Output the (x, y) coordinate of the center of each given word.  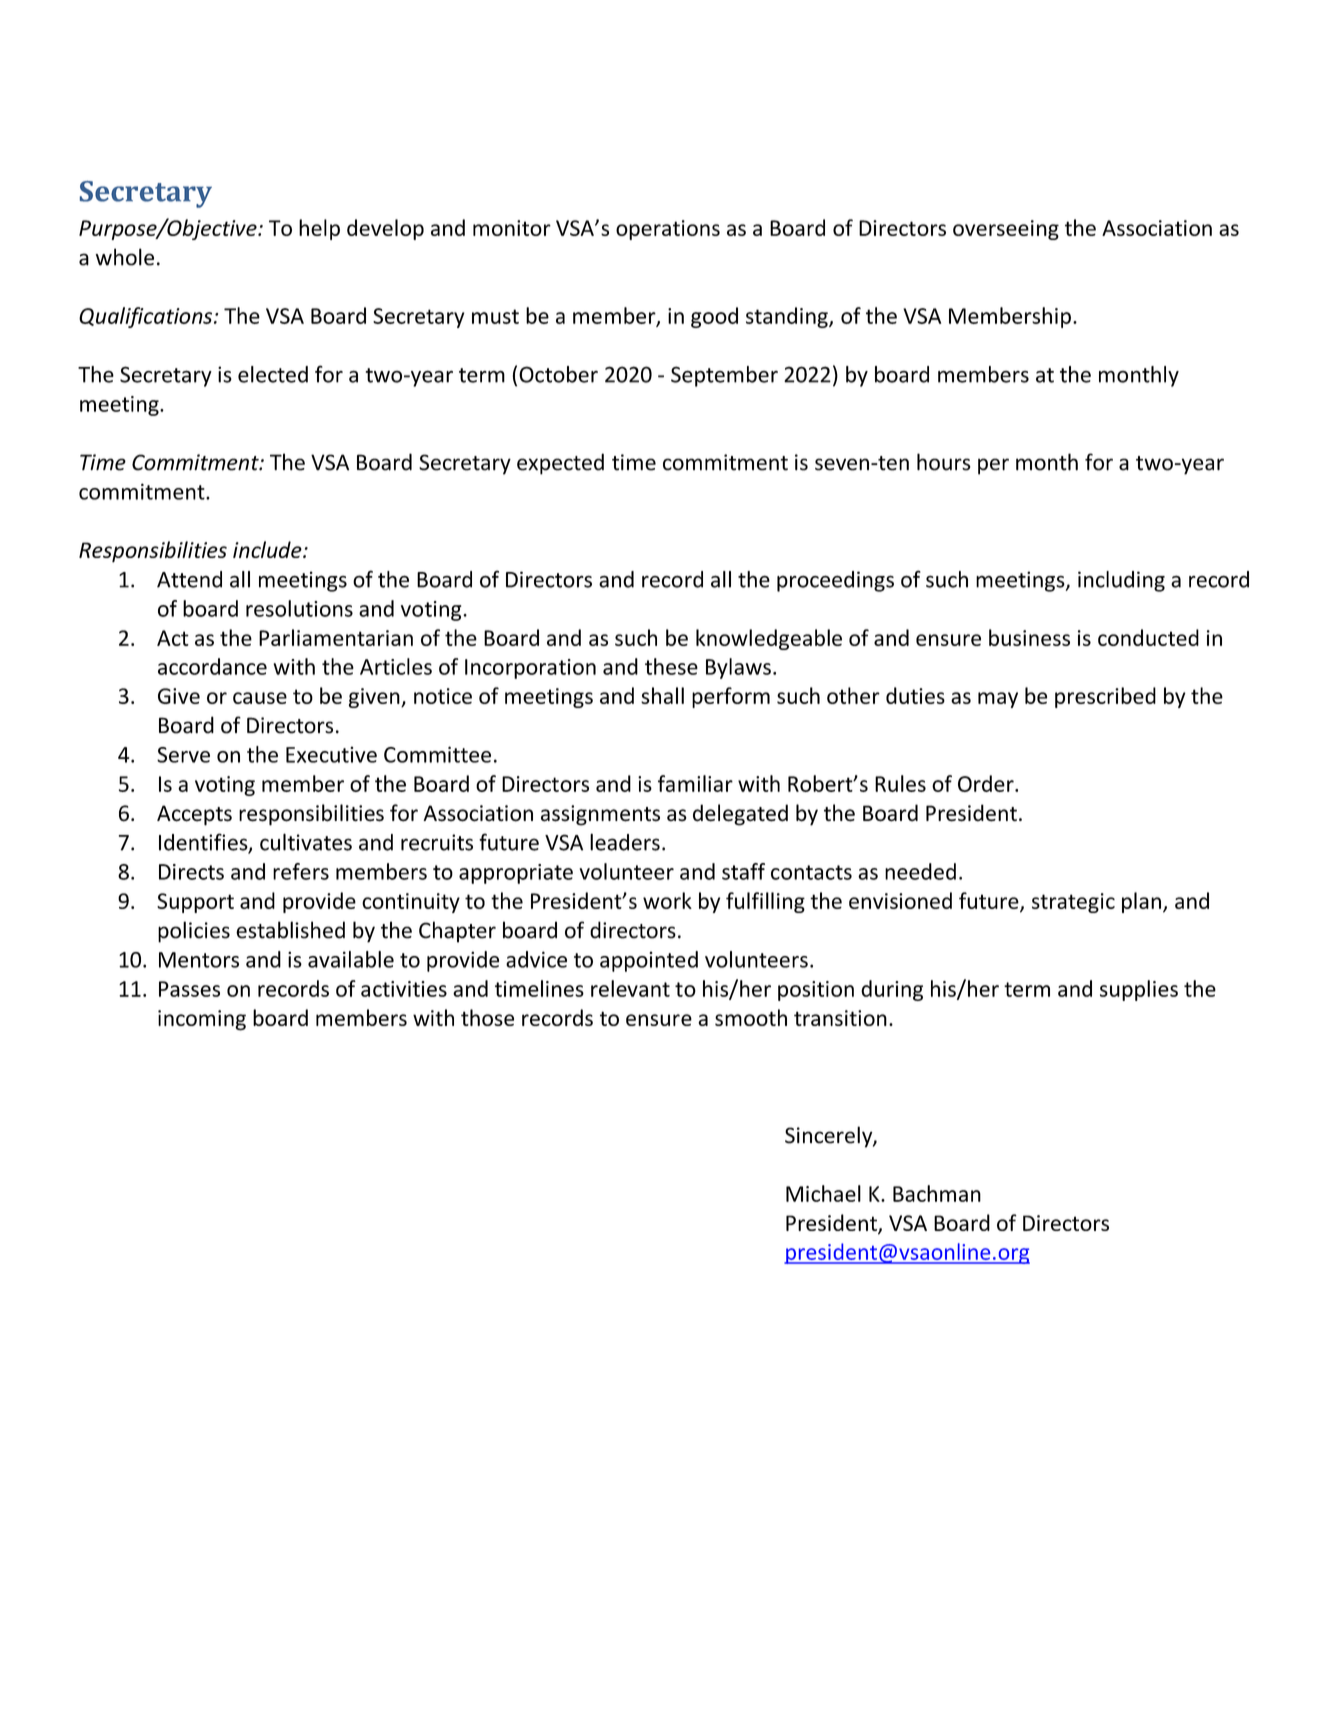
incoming (202, 1020)
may (998, 700)
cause (260, 698)
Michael (823, 1193)
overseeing (1006, 230)
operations (668, 230)
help (319, 229)
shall (662, 695)
